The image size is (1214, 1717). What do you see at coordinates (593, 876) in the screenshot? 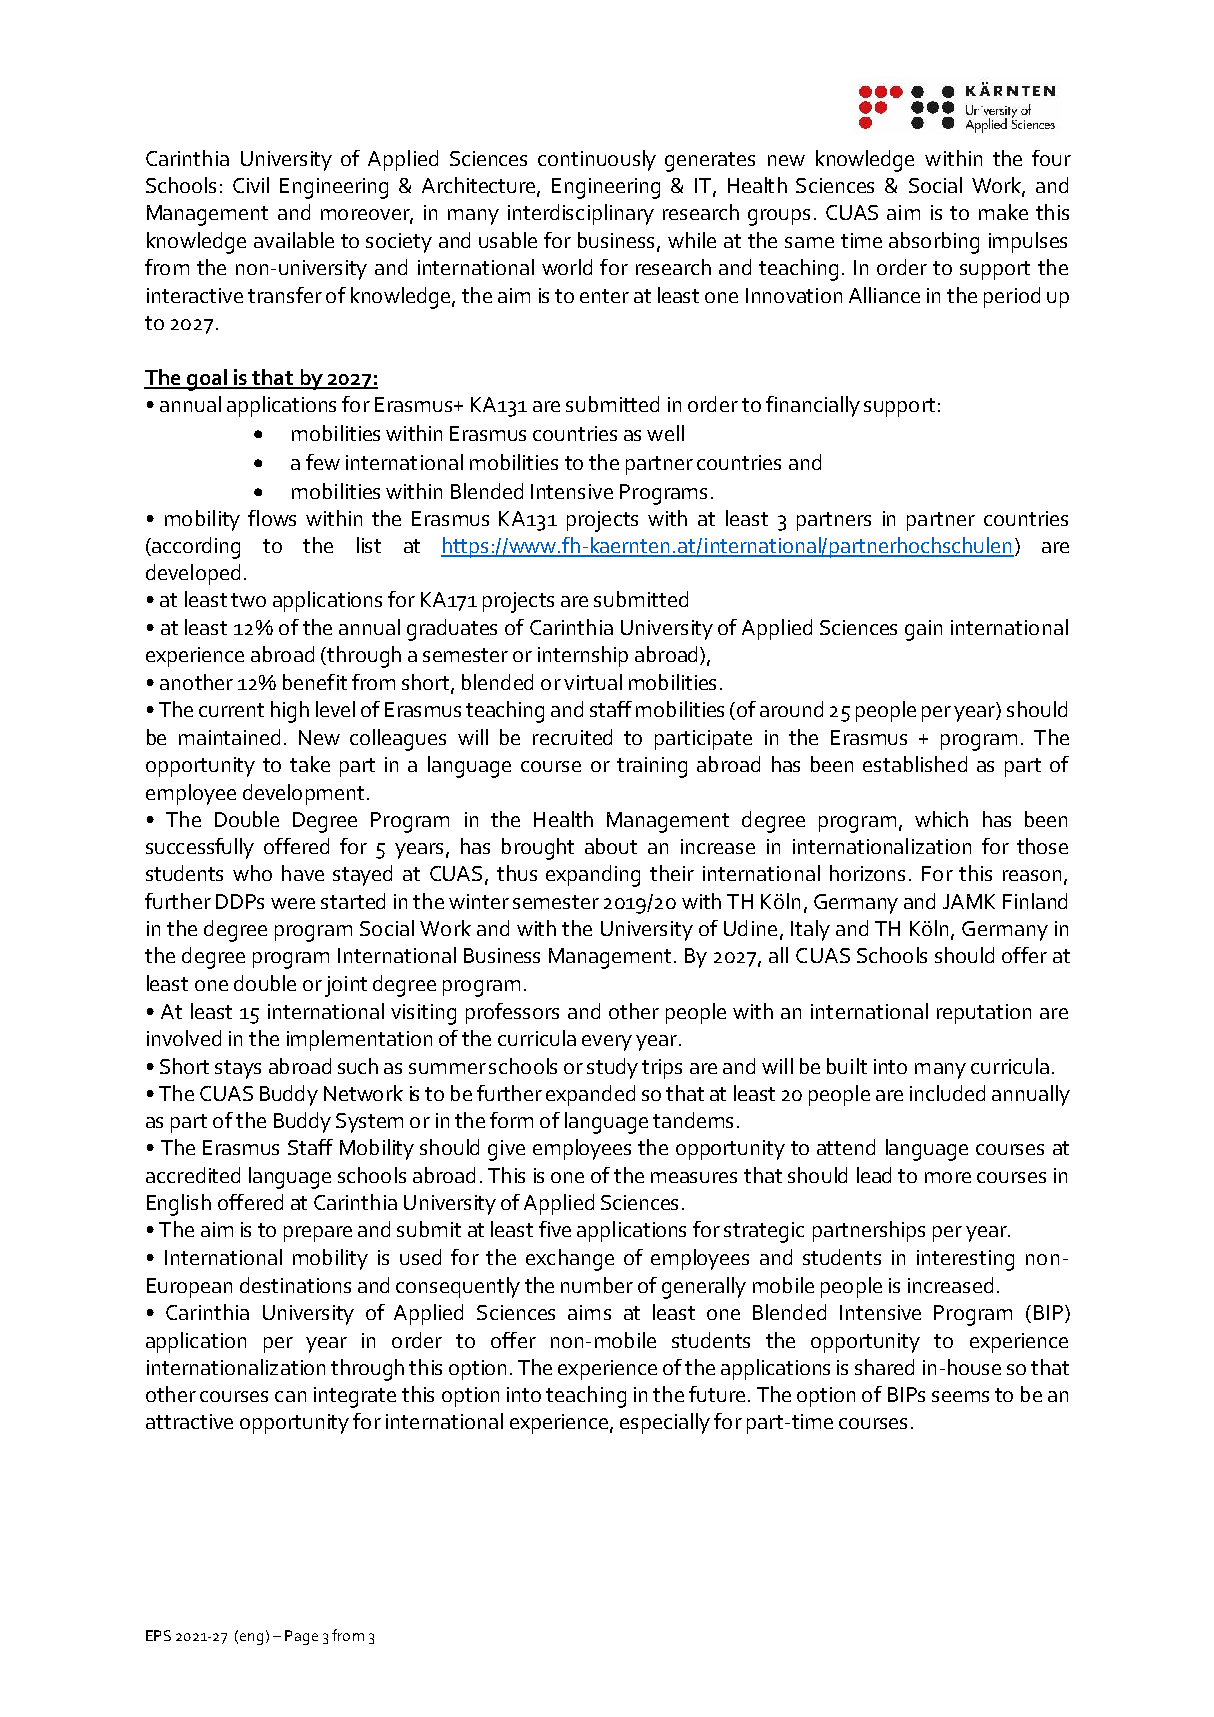
I see `expanding` at bounding box center [593, 876].
